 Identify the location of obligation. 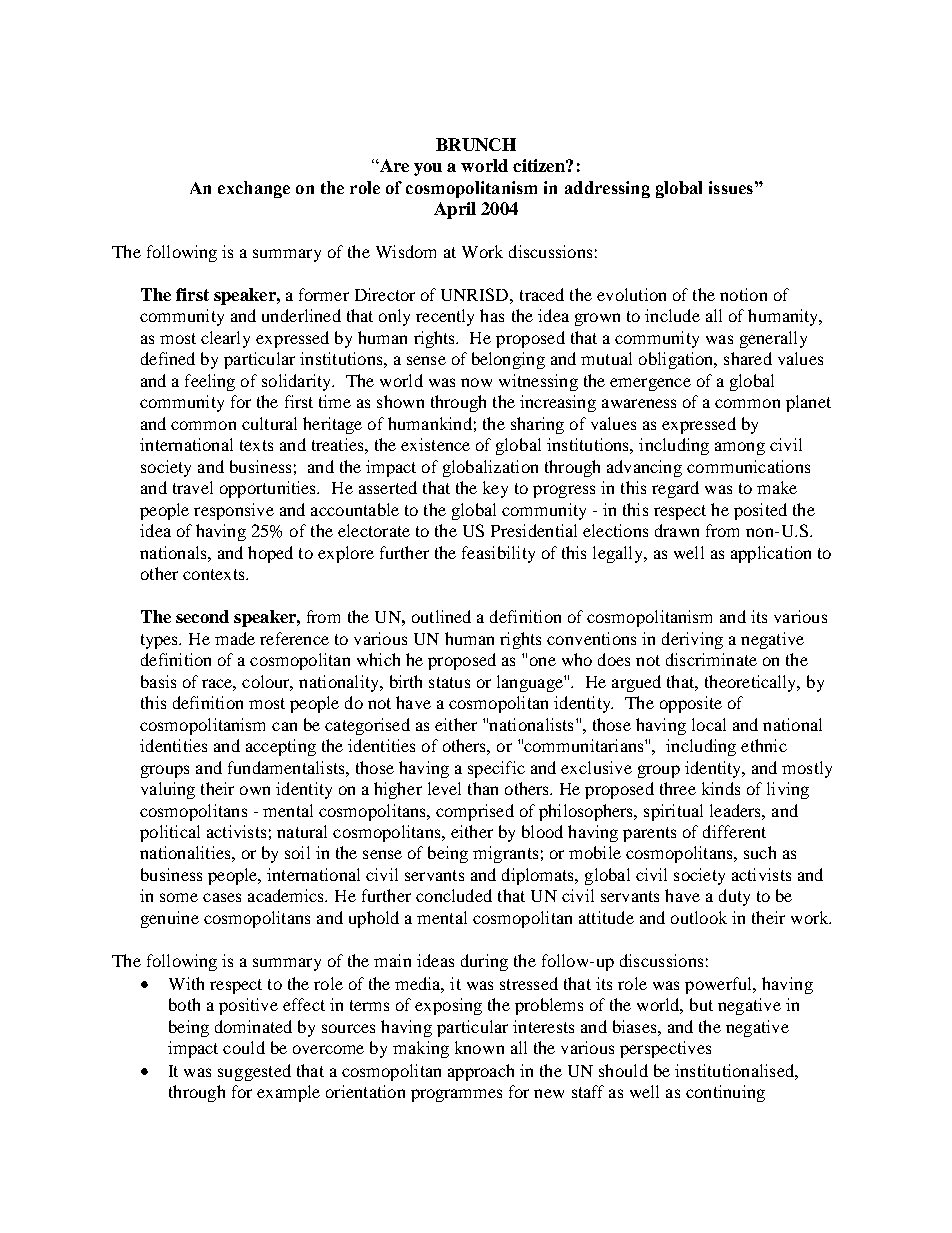
(677, 360).
